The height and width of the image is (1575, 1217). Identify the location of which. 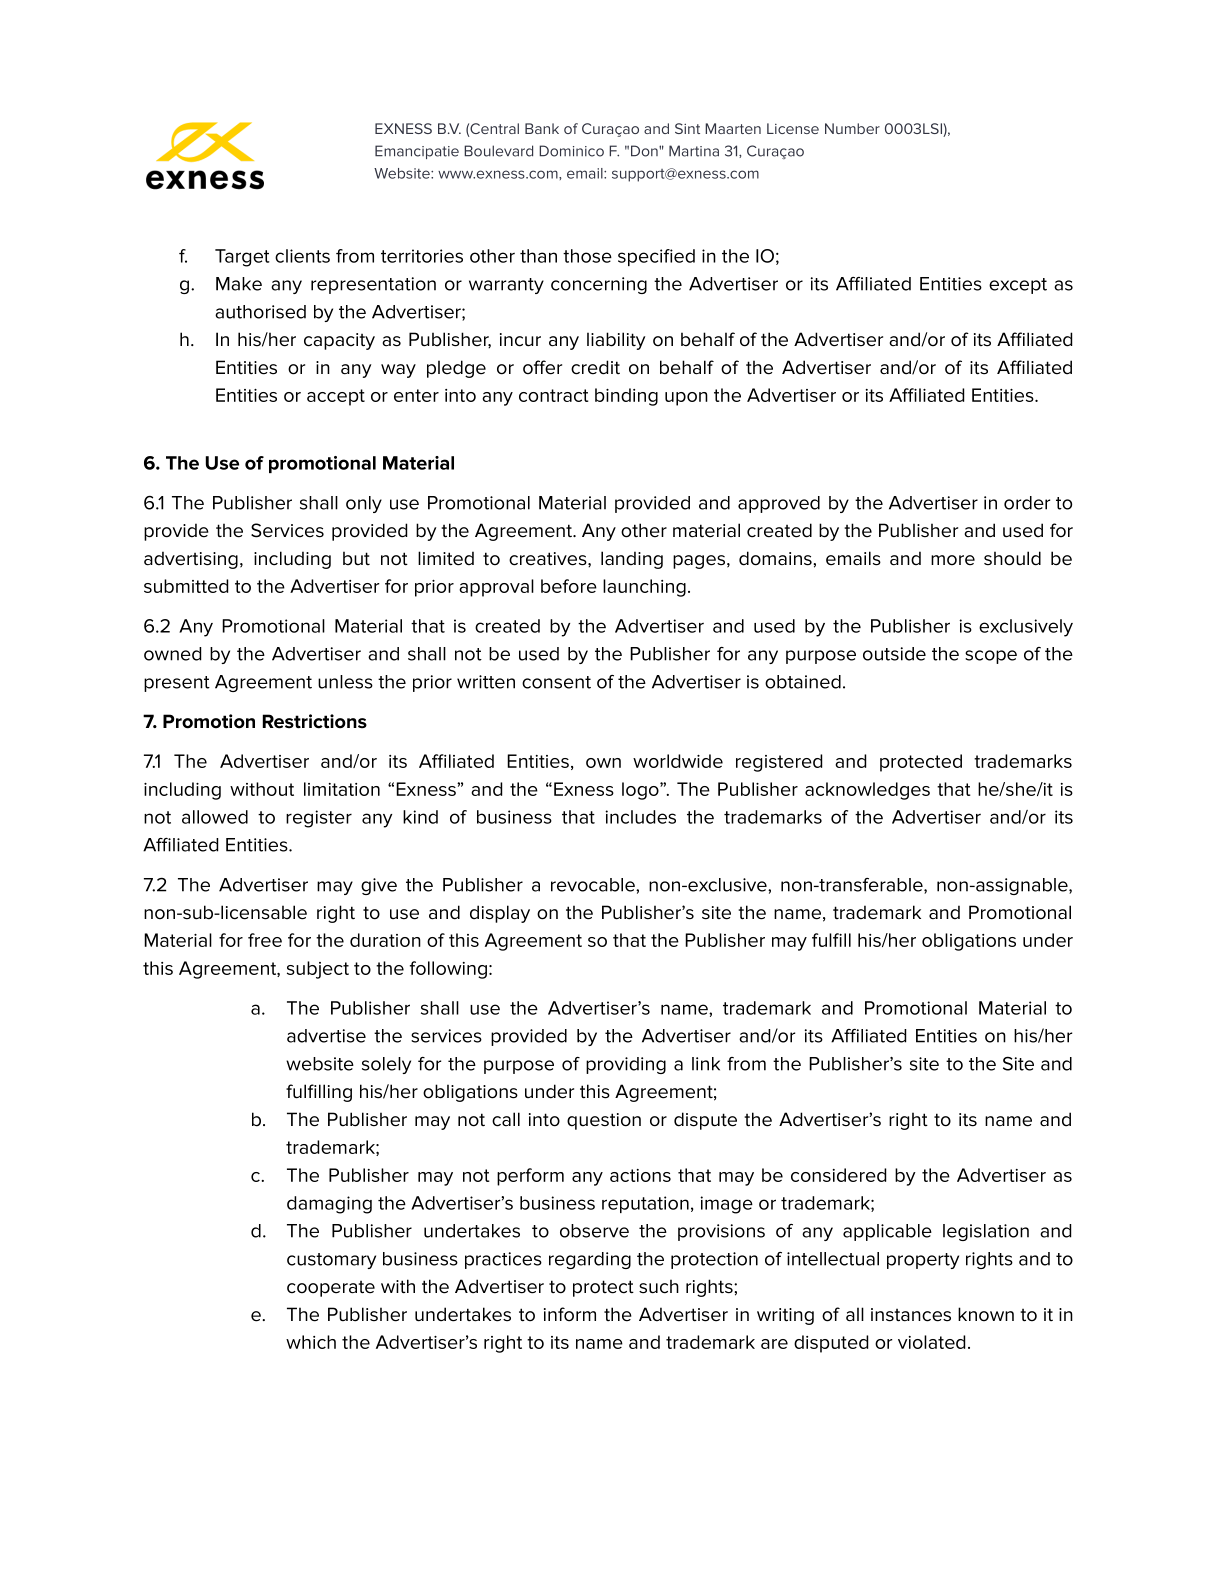
(311, 1342).
